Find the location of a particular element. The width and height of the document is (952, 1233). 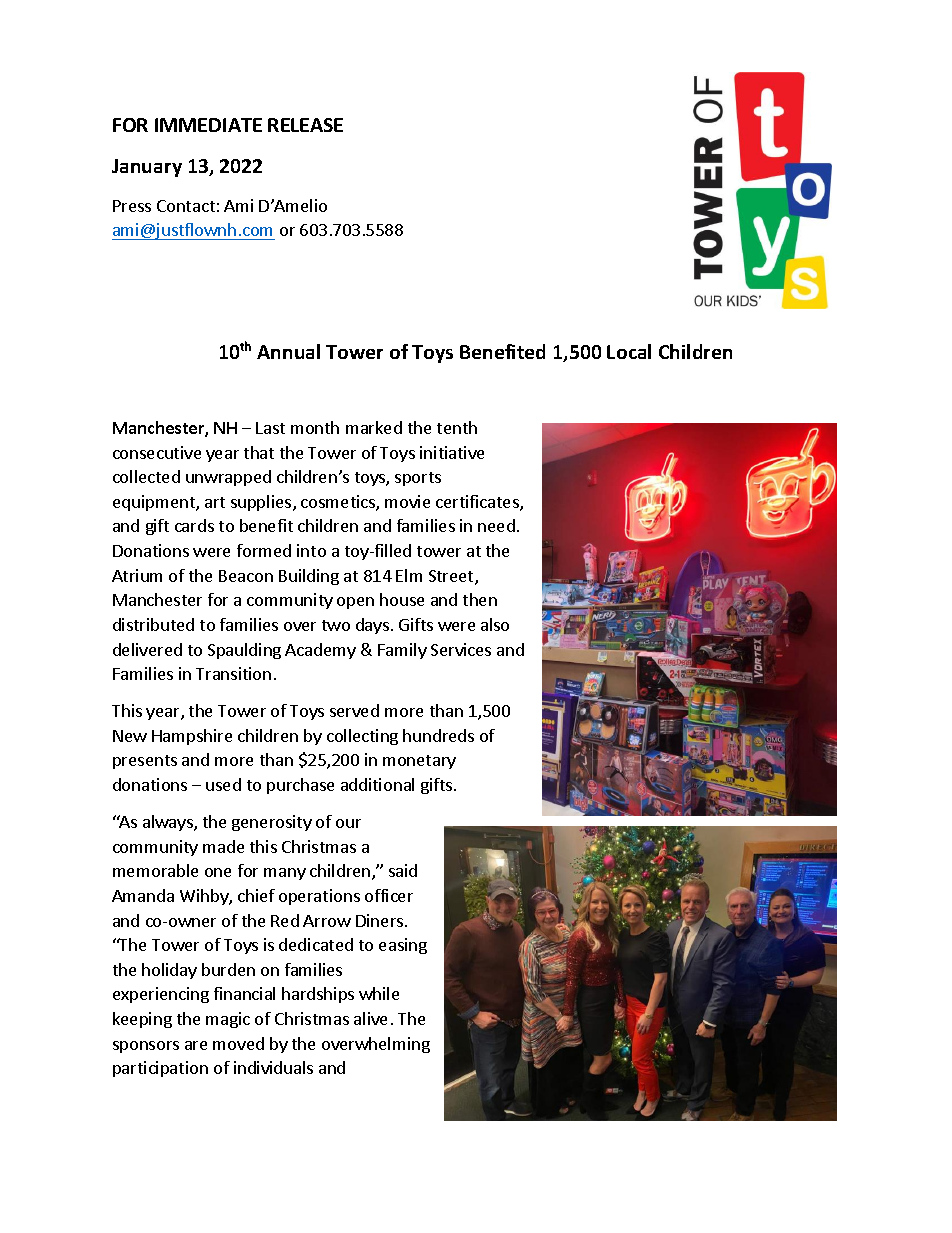

house is located at coordinates (402, 599).
